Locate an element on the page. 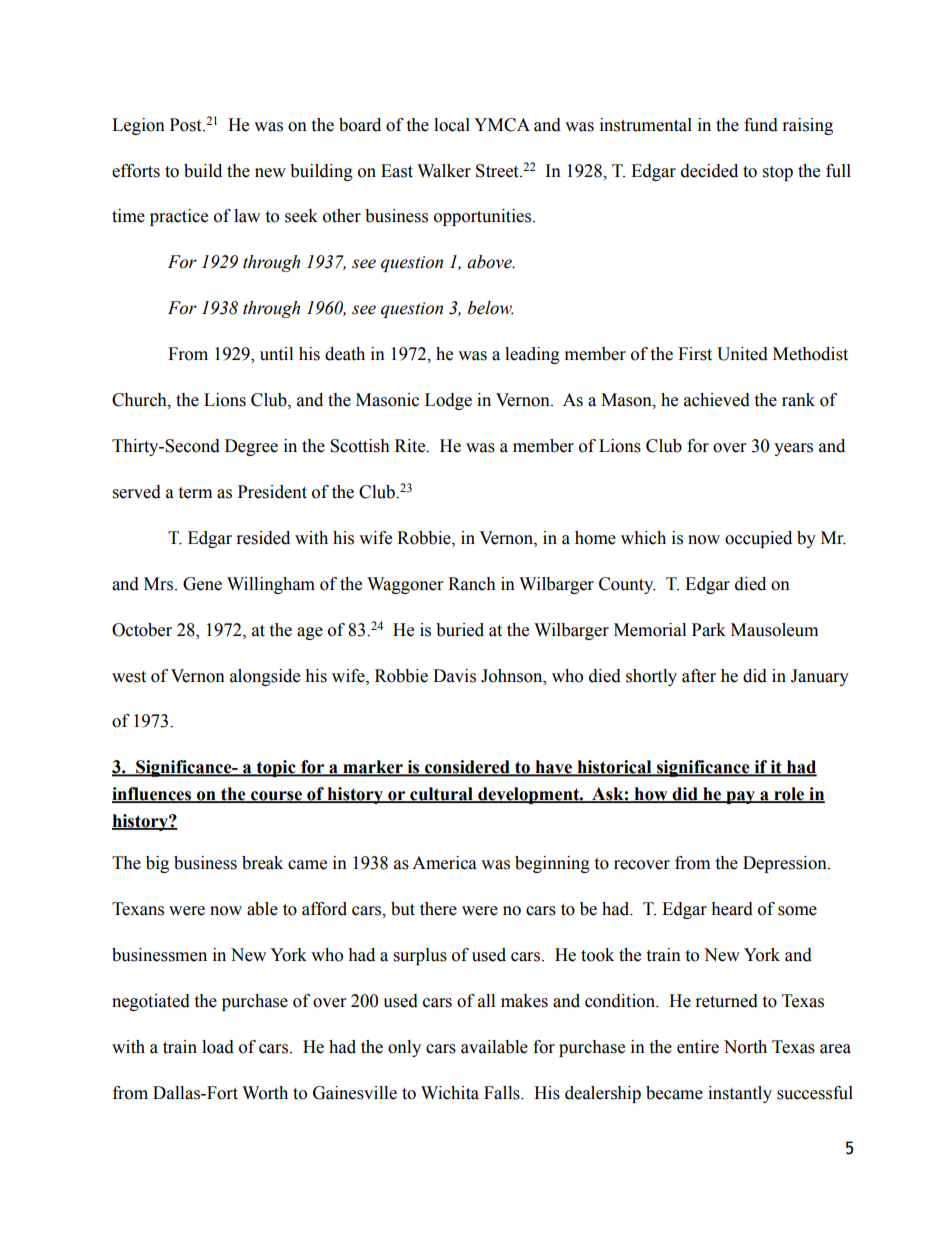 The height and width of the image is (1233, 952). Degree is located at coordinates (251, 447).
